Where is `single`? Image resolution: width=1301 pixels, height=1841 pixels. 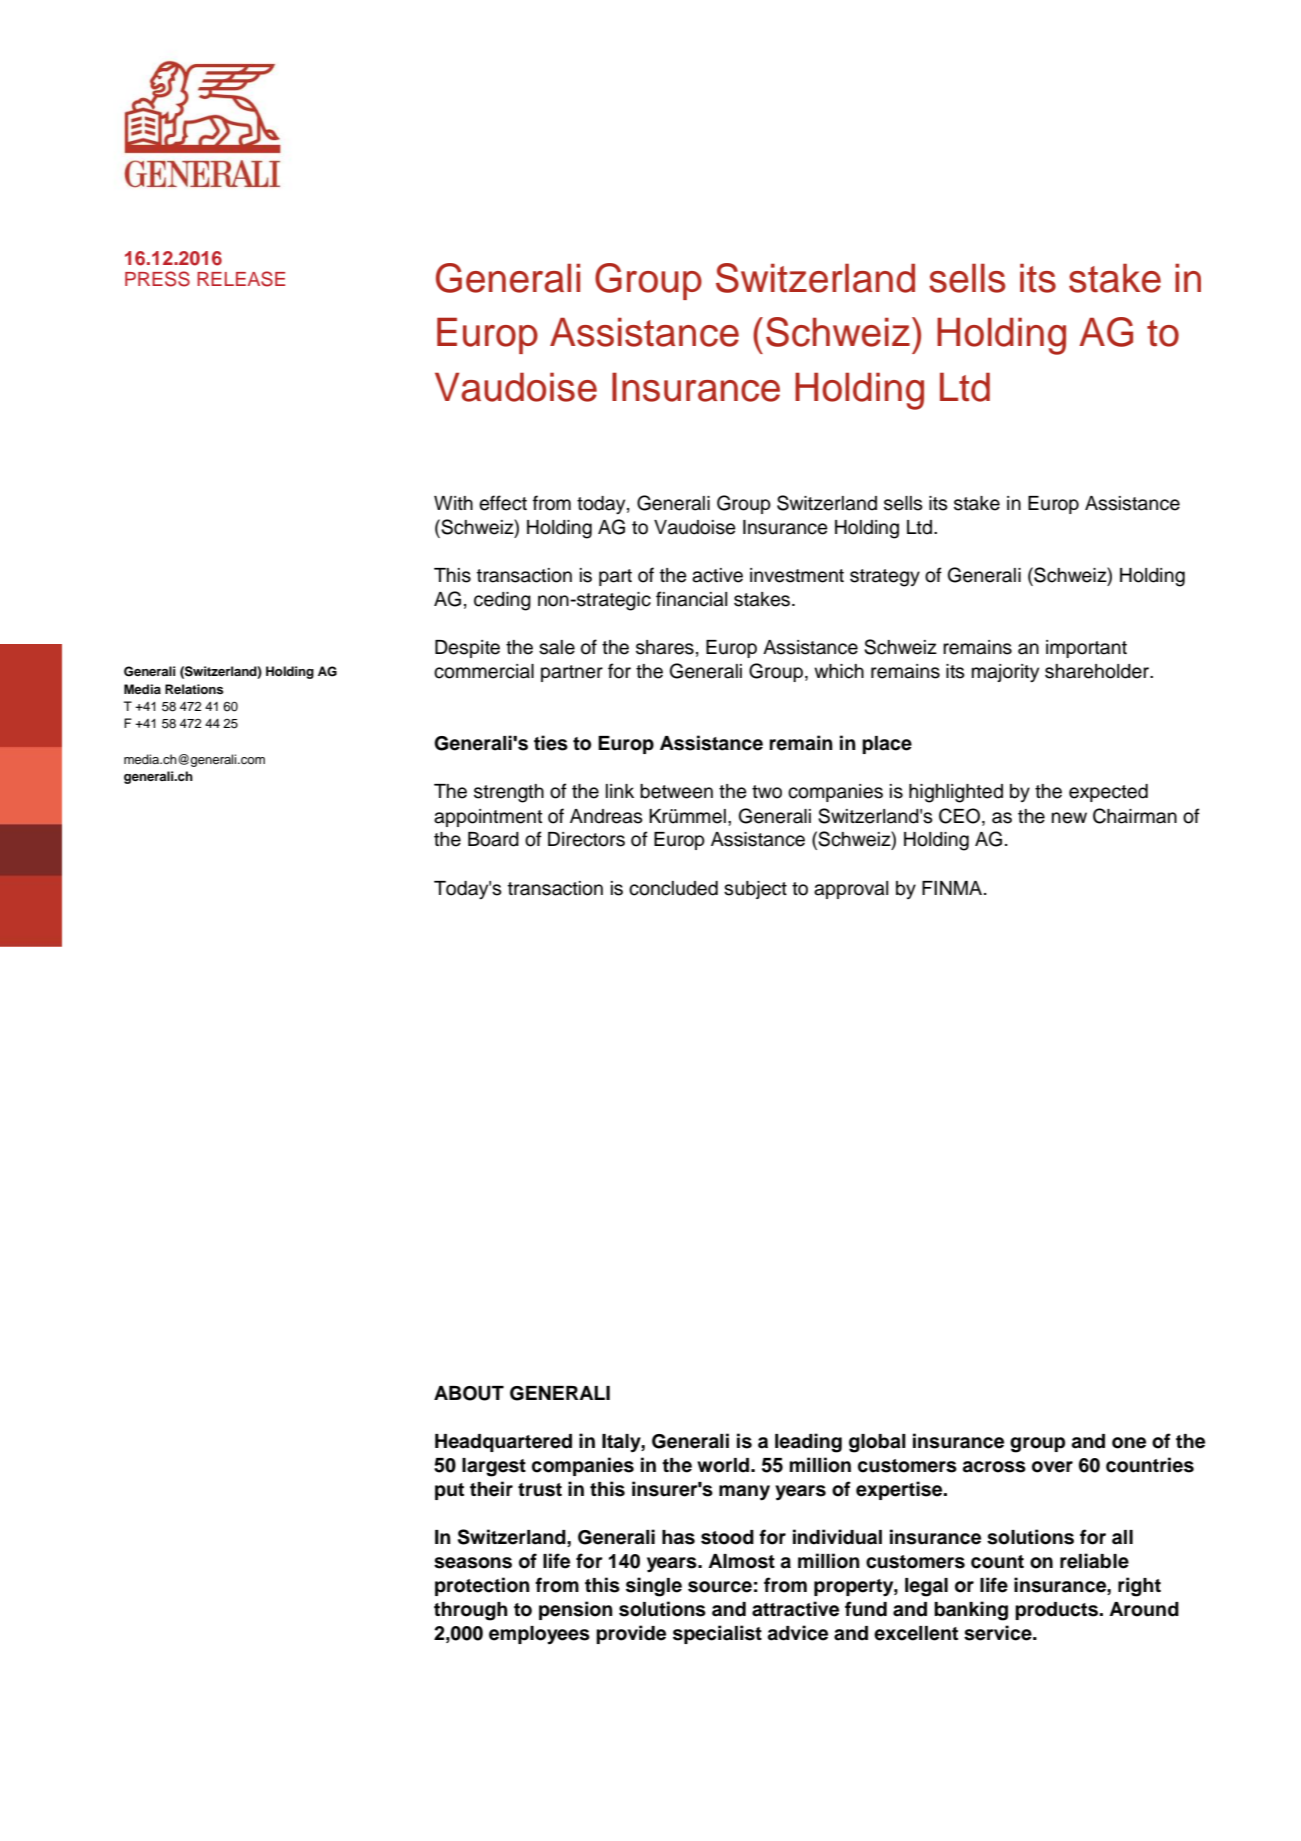 single is located at coordinates (654, 1587).
